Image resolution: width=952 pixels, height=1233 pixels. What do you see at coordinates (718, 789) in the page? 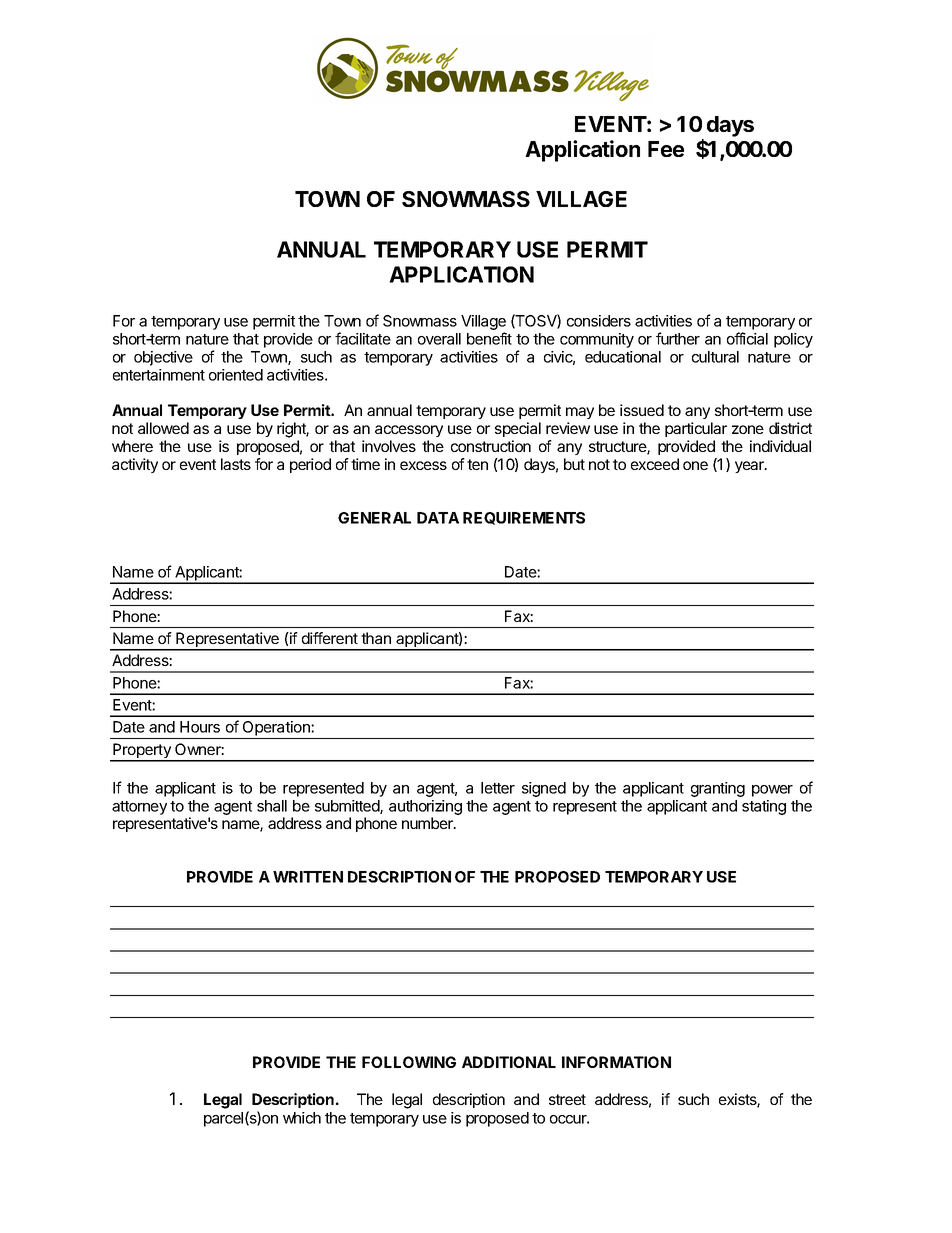
I see `granting` at bounding box center [718, 789].
